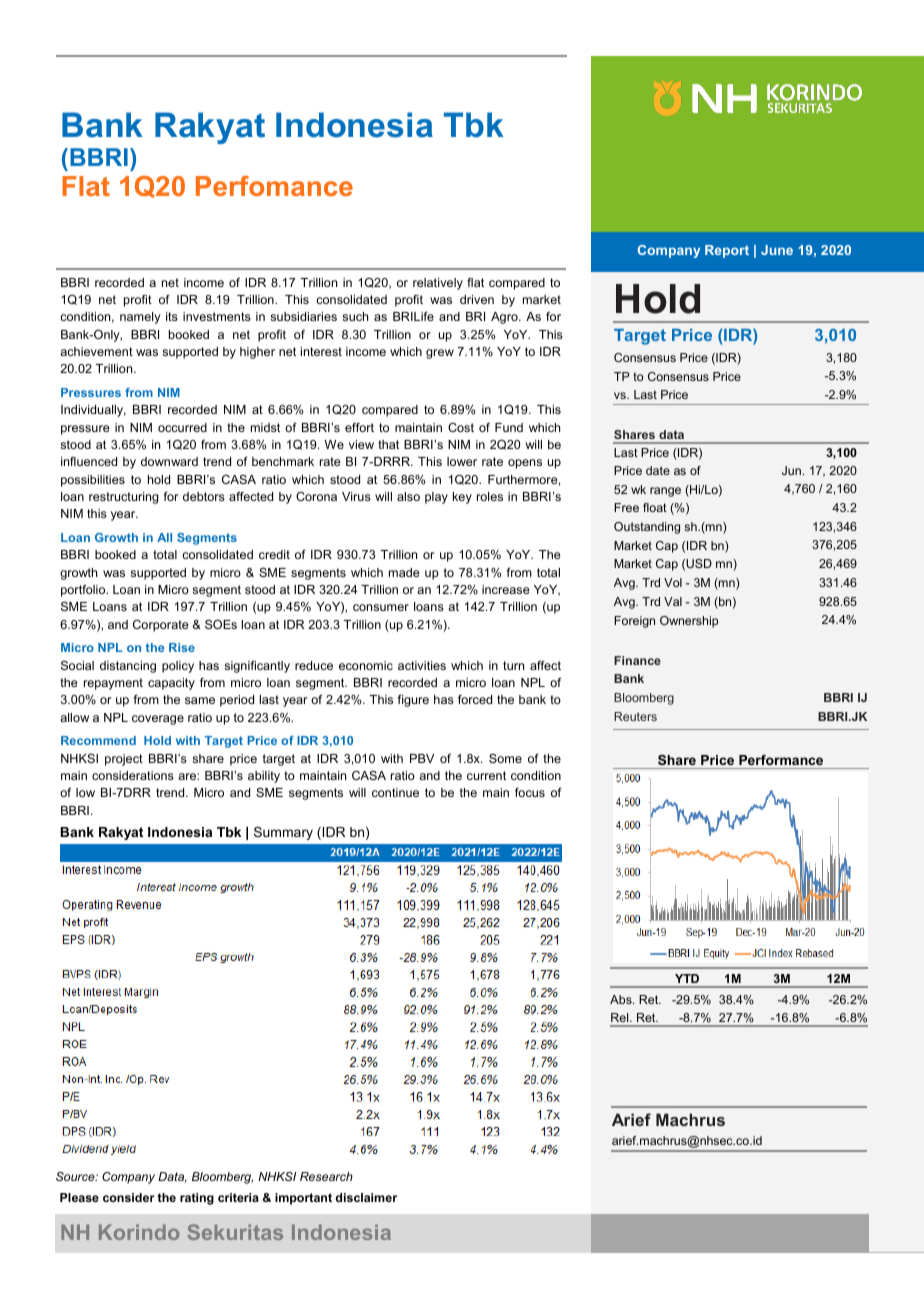 The width and height of the document is (924, 1308). I want to click on its, so click(172, 316).
